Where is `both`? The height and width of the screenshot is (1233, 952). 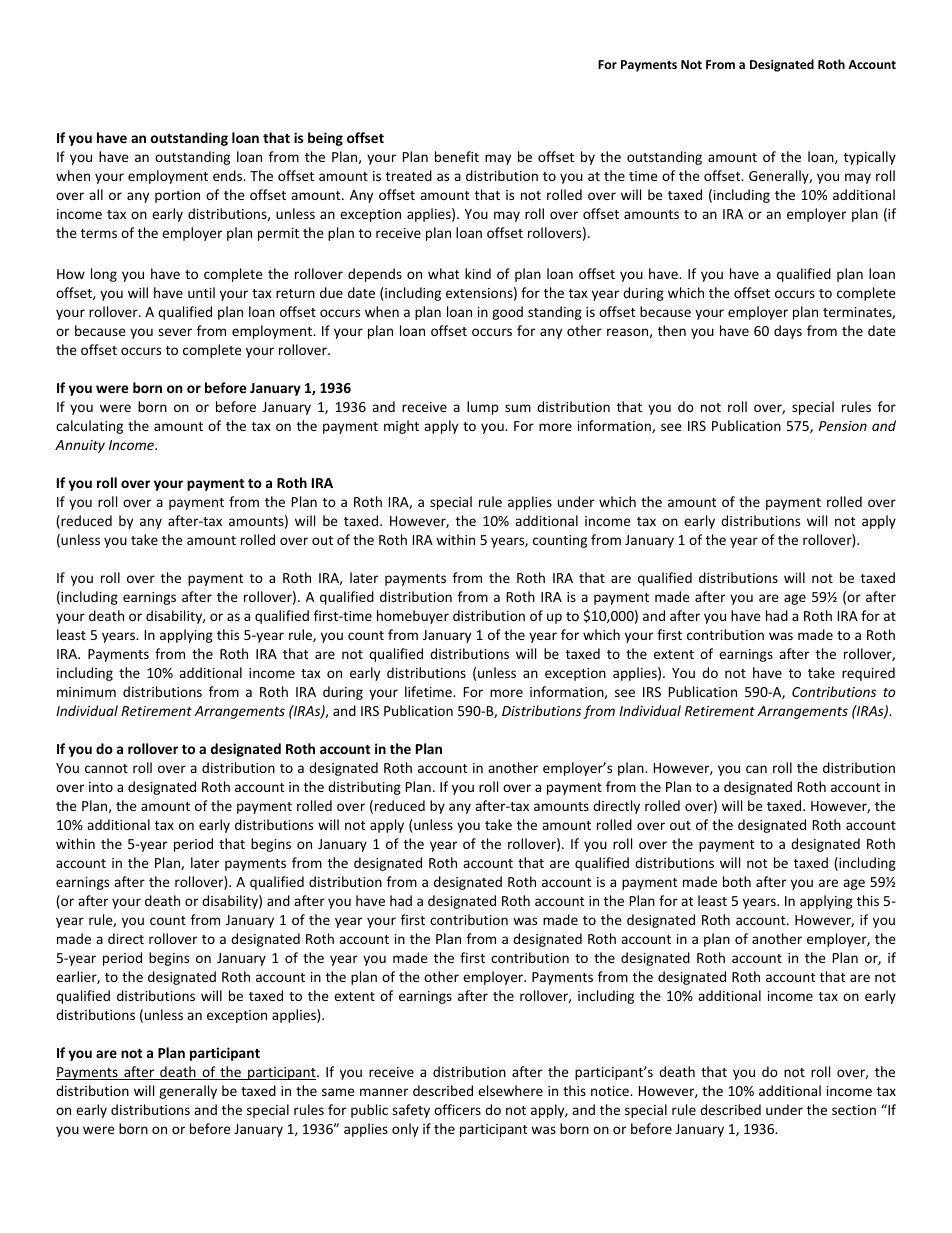 both is located at coordinates (737, 881).
